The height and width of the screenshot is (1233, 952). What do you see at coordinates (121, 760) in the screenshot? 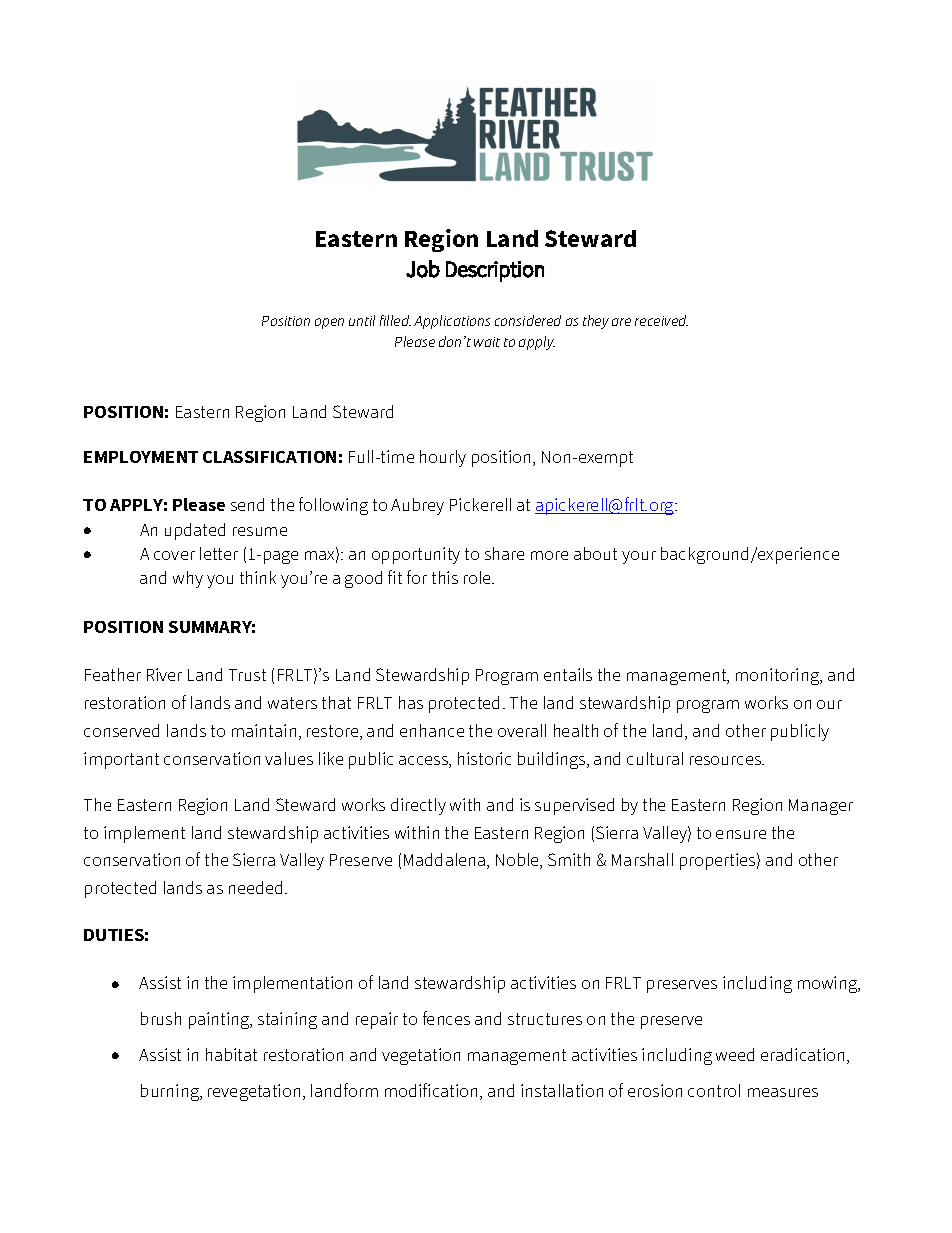
I see `important` at bounding box center [121, 760].
